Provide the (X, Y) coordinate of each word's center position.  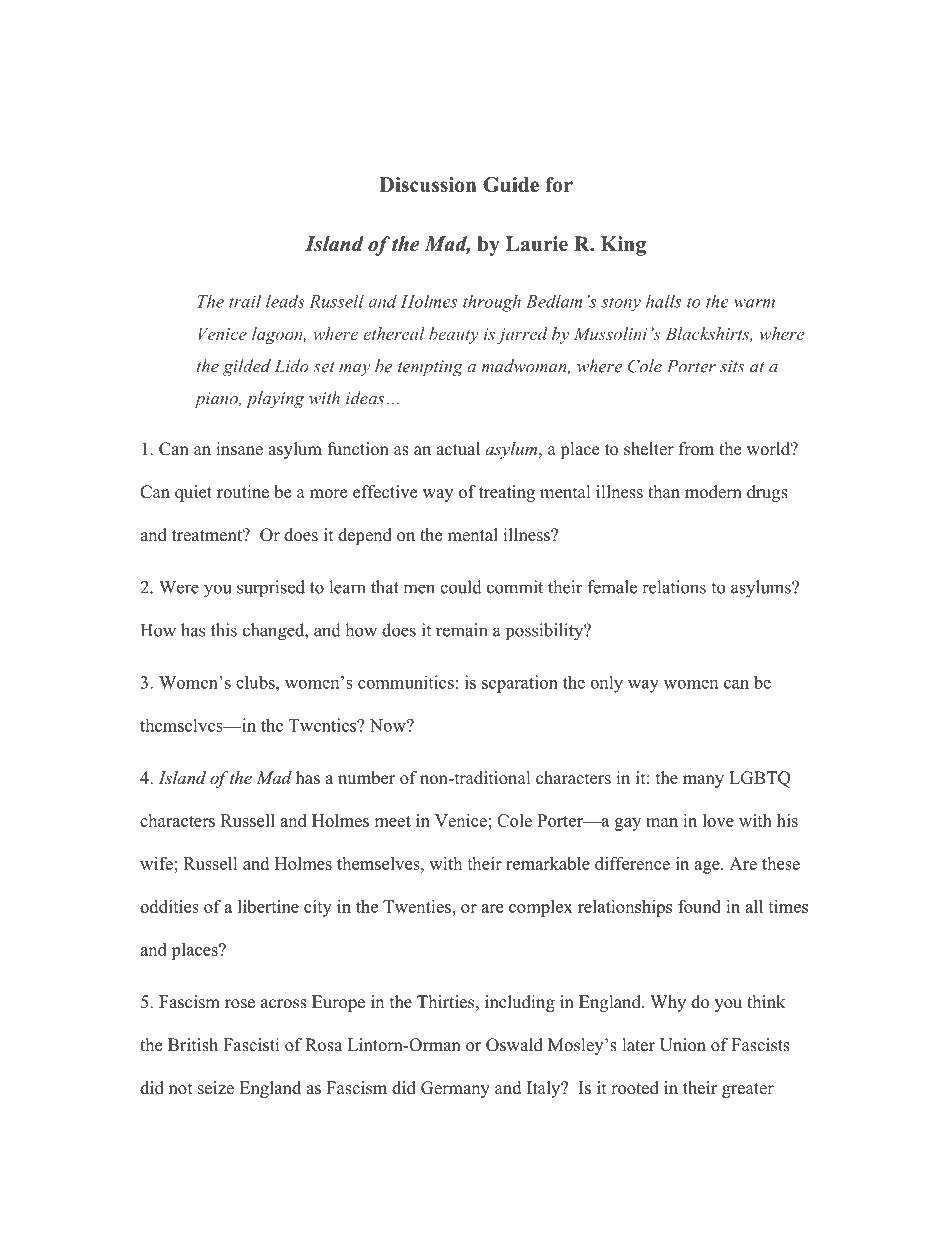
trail (245, 301)
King (623, 246)
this (224, 630)
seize (216, 1088)
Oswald (514, 1045)
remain (461, 630)
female (612, 587)
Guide (511, 184)
